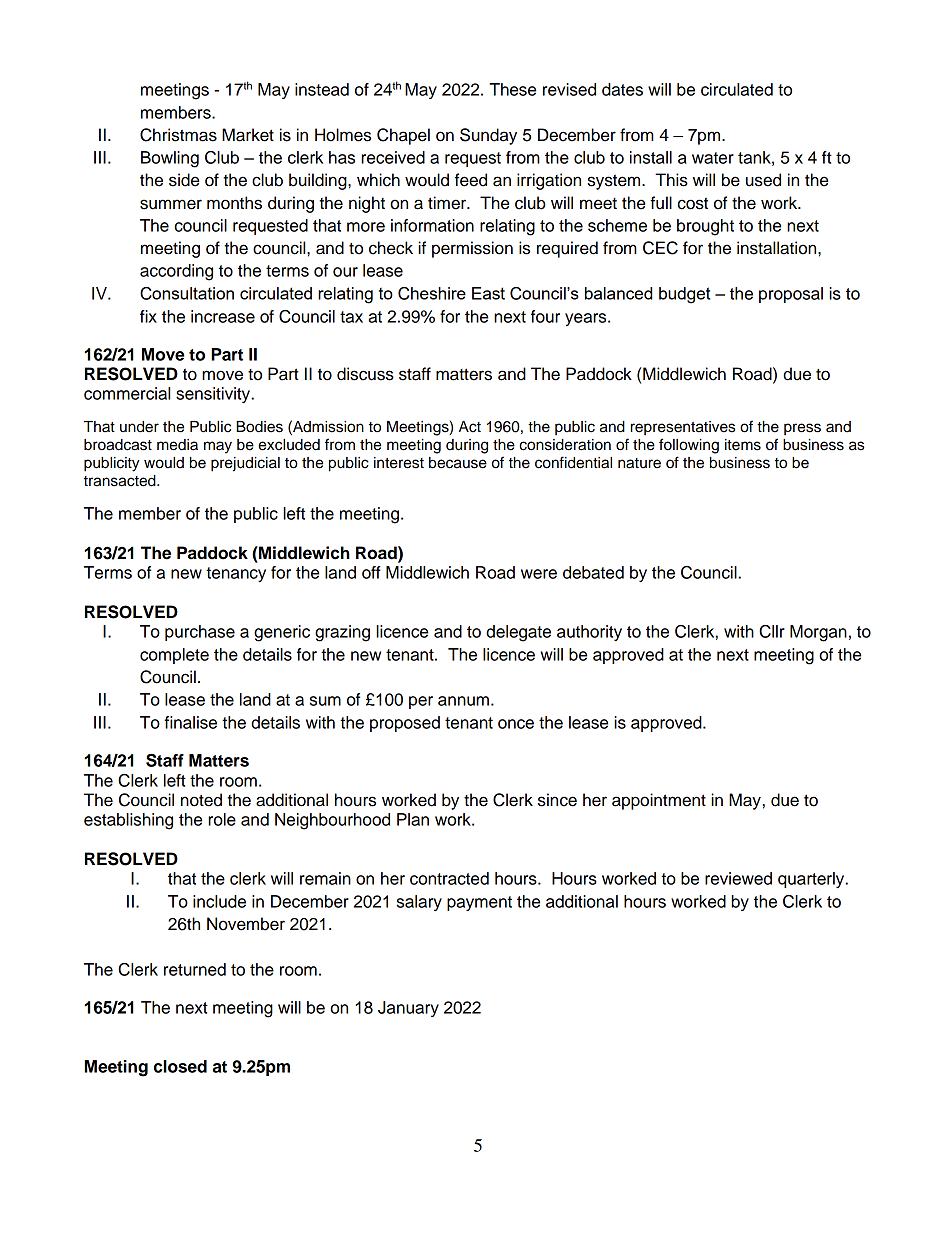 This screenshot has height=1233, width=952. What do you see at coordinates (178, 135) in the screenshot?
I see `Christmas` at bounding box center [178, 135].
